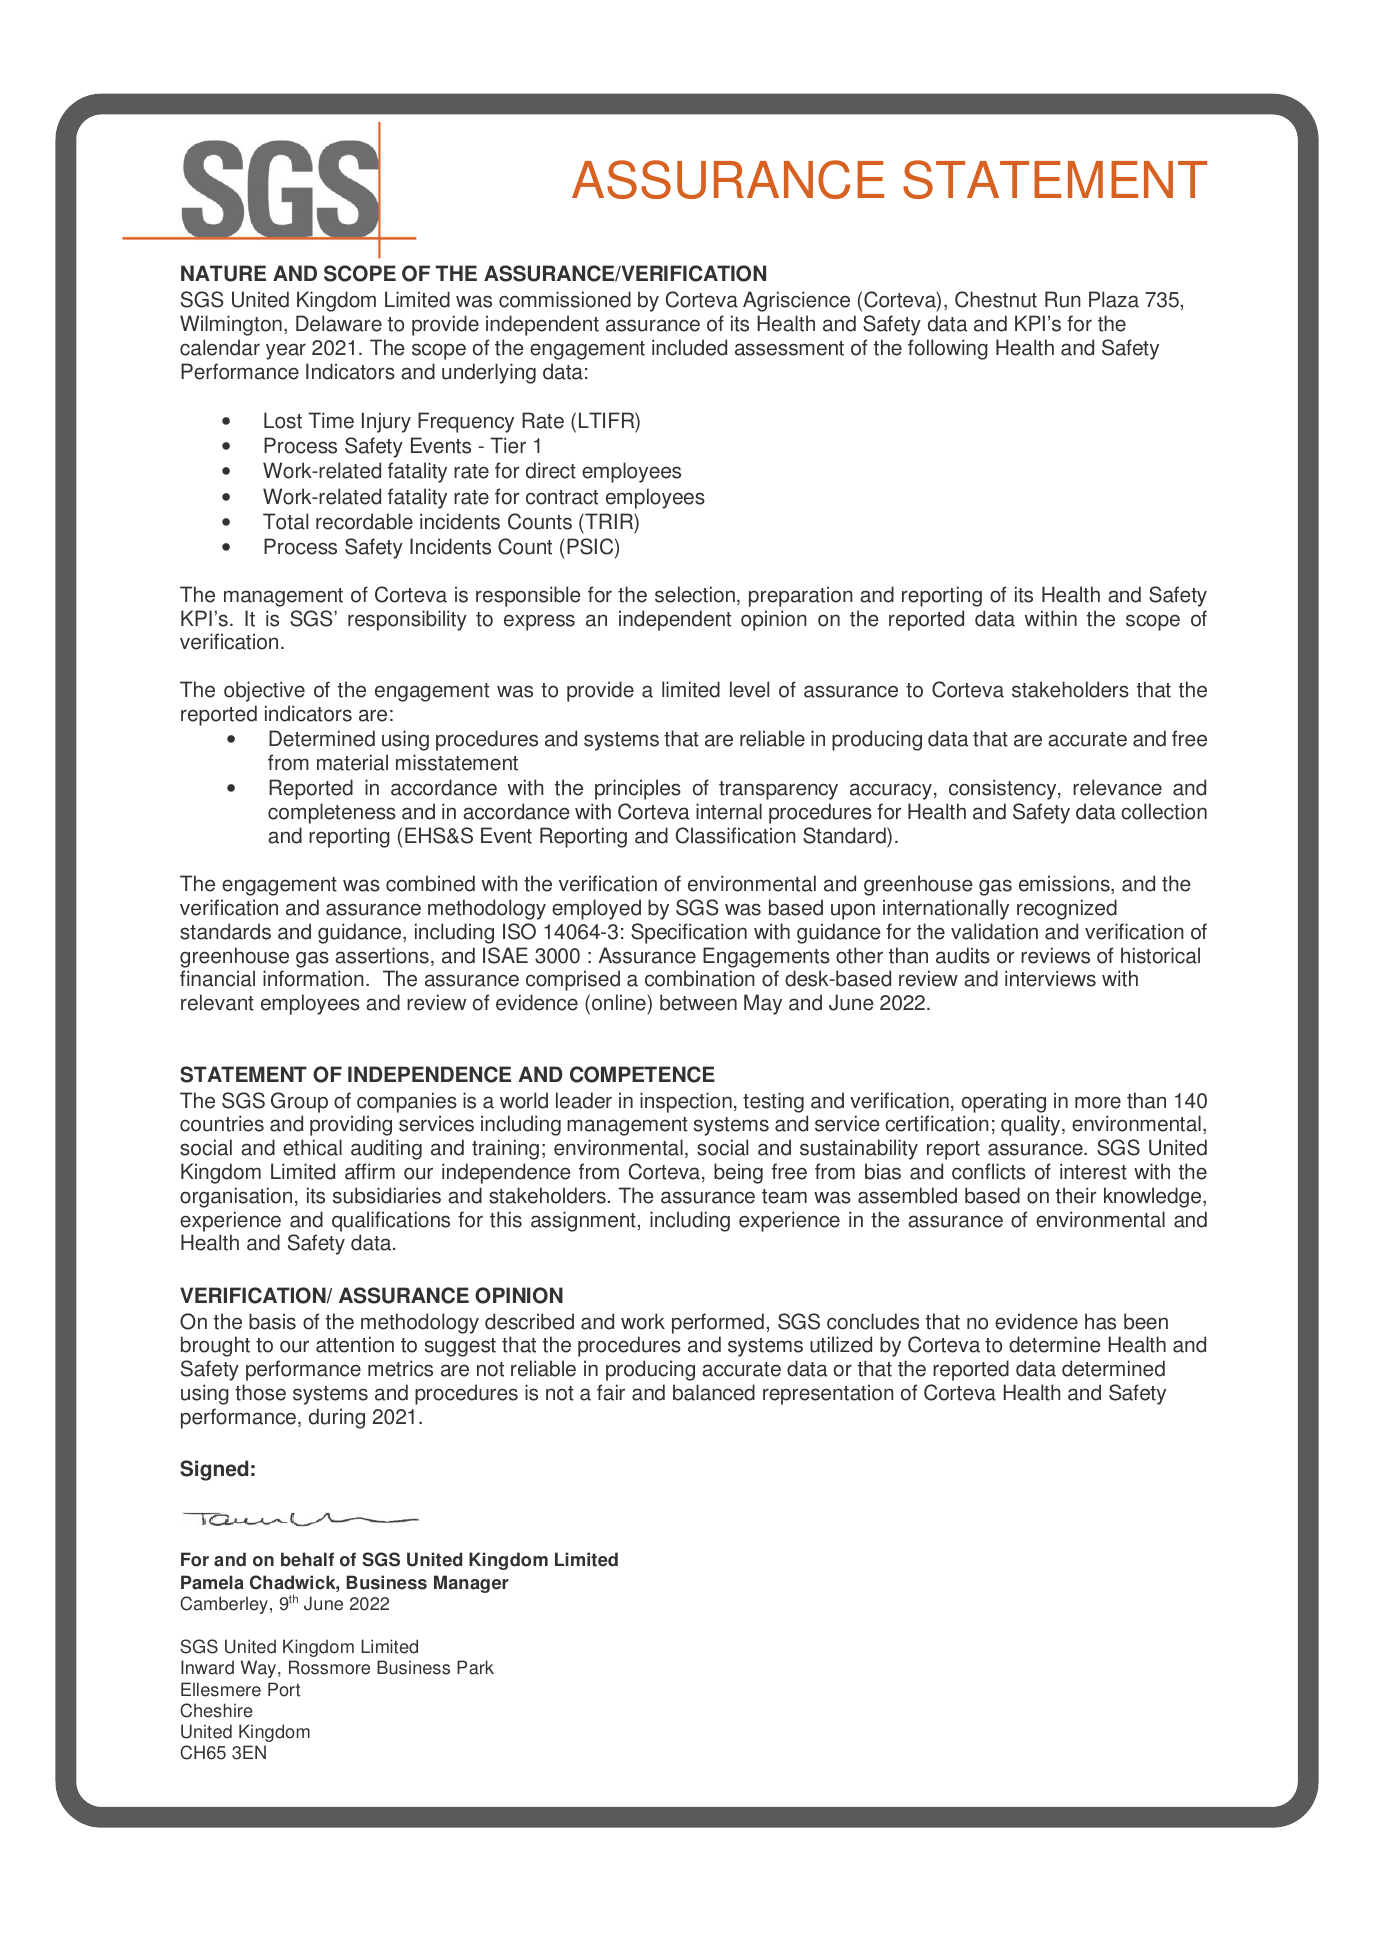 This screenshot has width=1373, height=1942. What do you see at coordinates (1050, 978) in the screenshot?
I see `interviews` at bounding box center [1050, 978].
